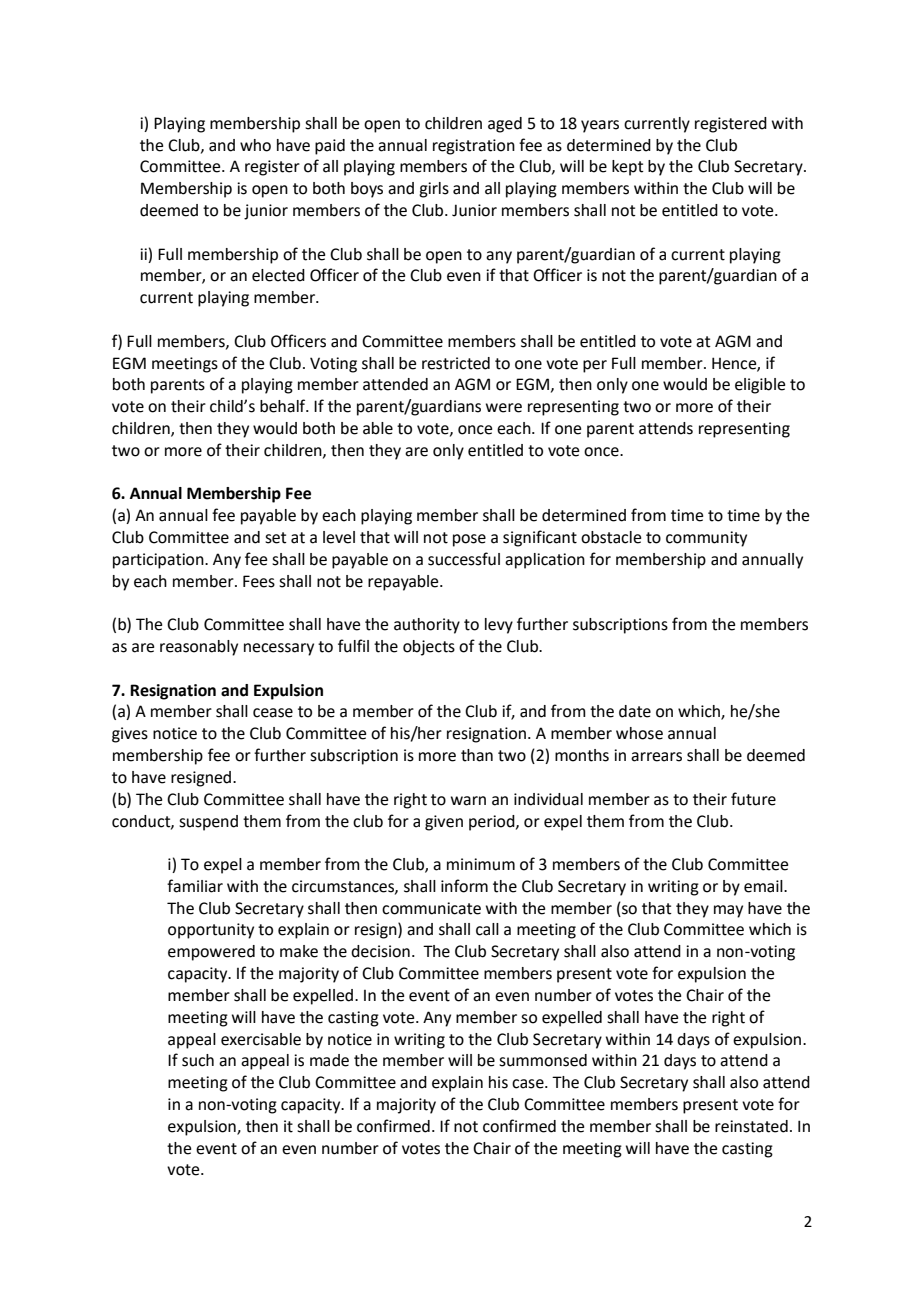 The width and height of the screenshot is (924, 1307). I want to click on registration, so click(474, 147).
